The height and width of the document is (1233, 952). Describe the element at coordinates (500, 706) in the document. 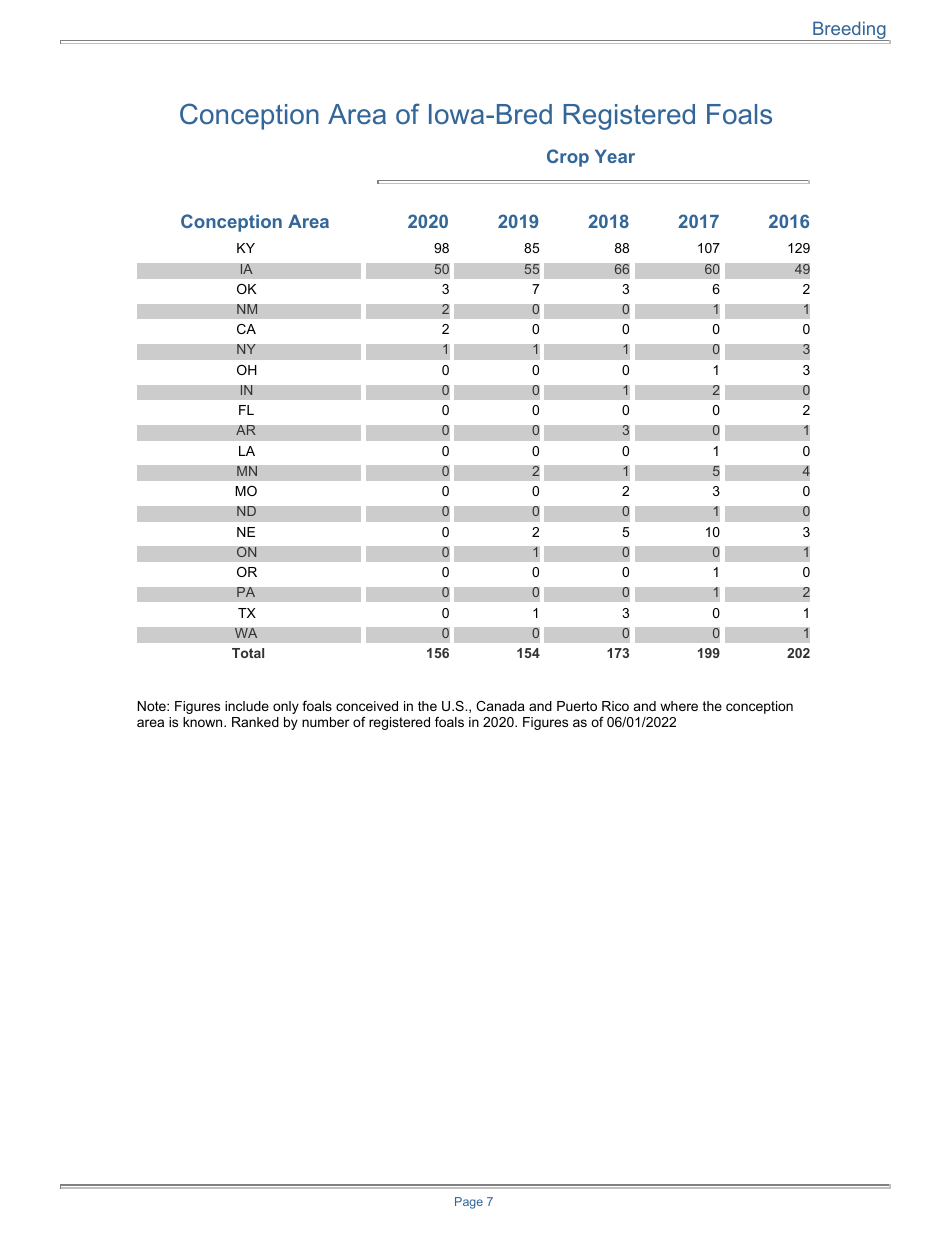

I see `Canada` at that location.
